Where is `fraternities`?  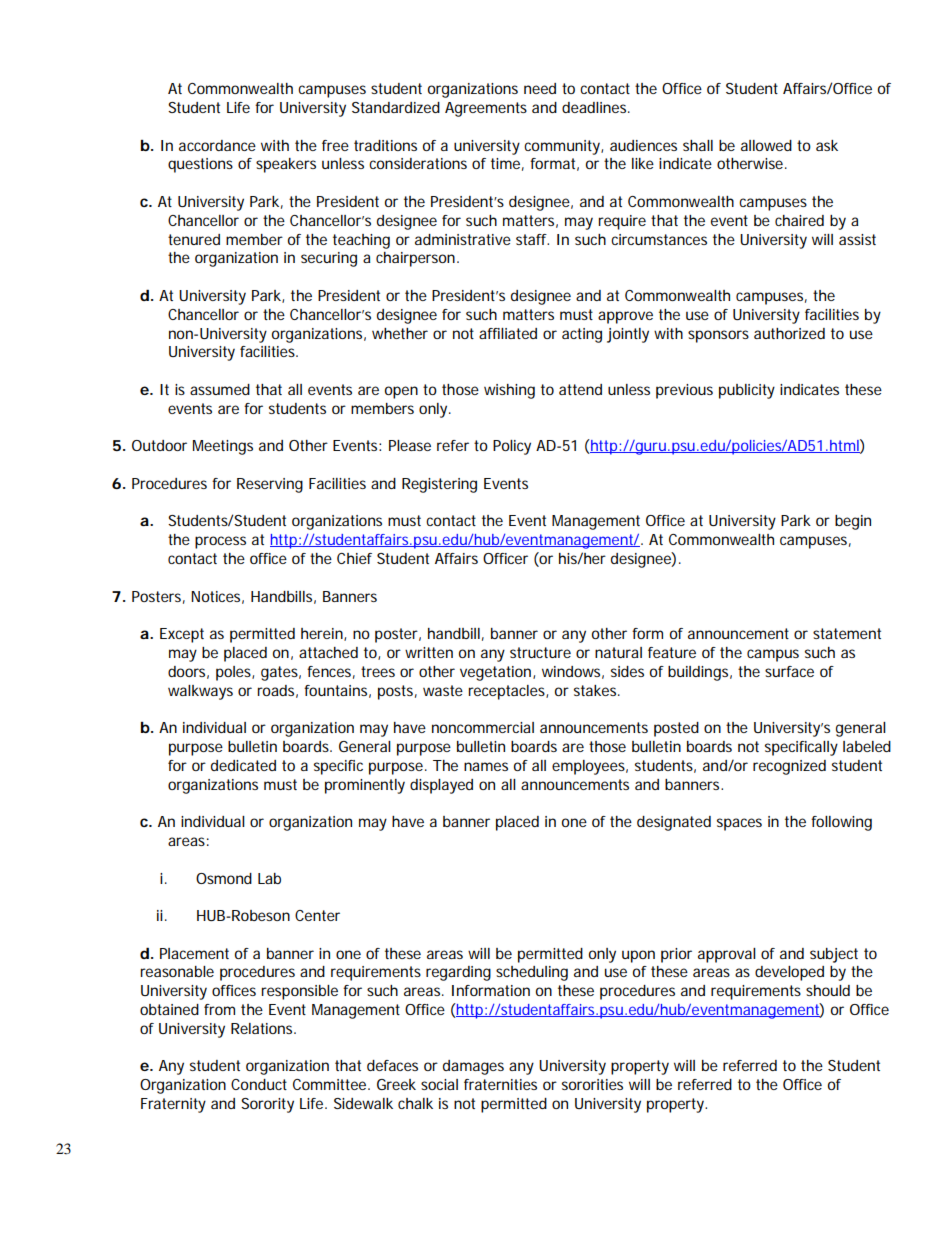
fraternities is located at coordinates (500, 1084).
